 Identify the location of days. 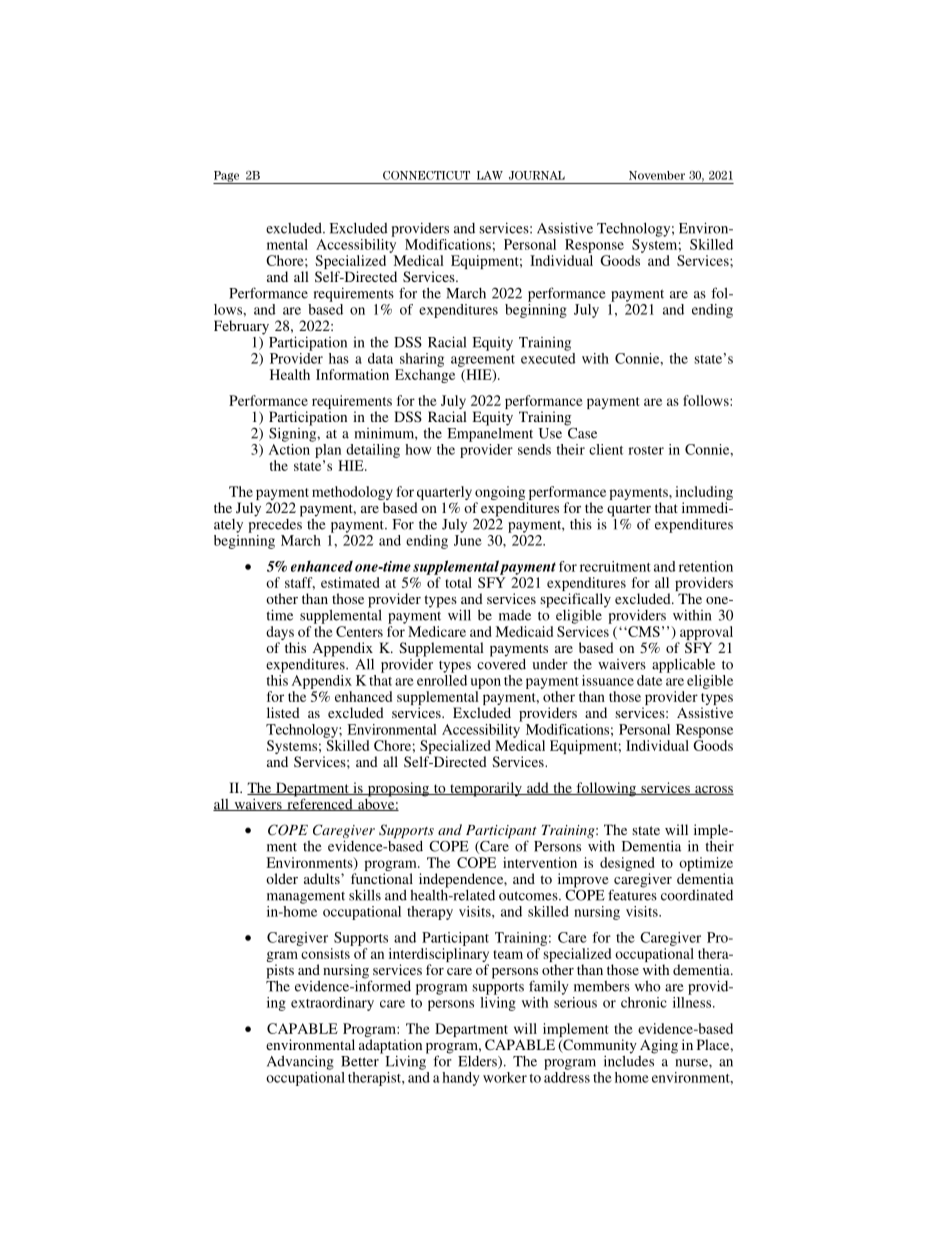
(280, 633).
